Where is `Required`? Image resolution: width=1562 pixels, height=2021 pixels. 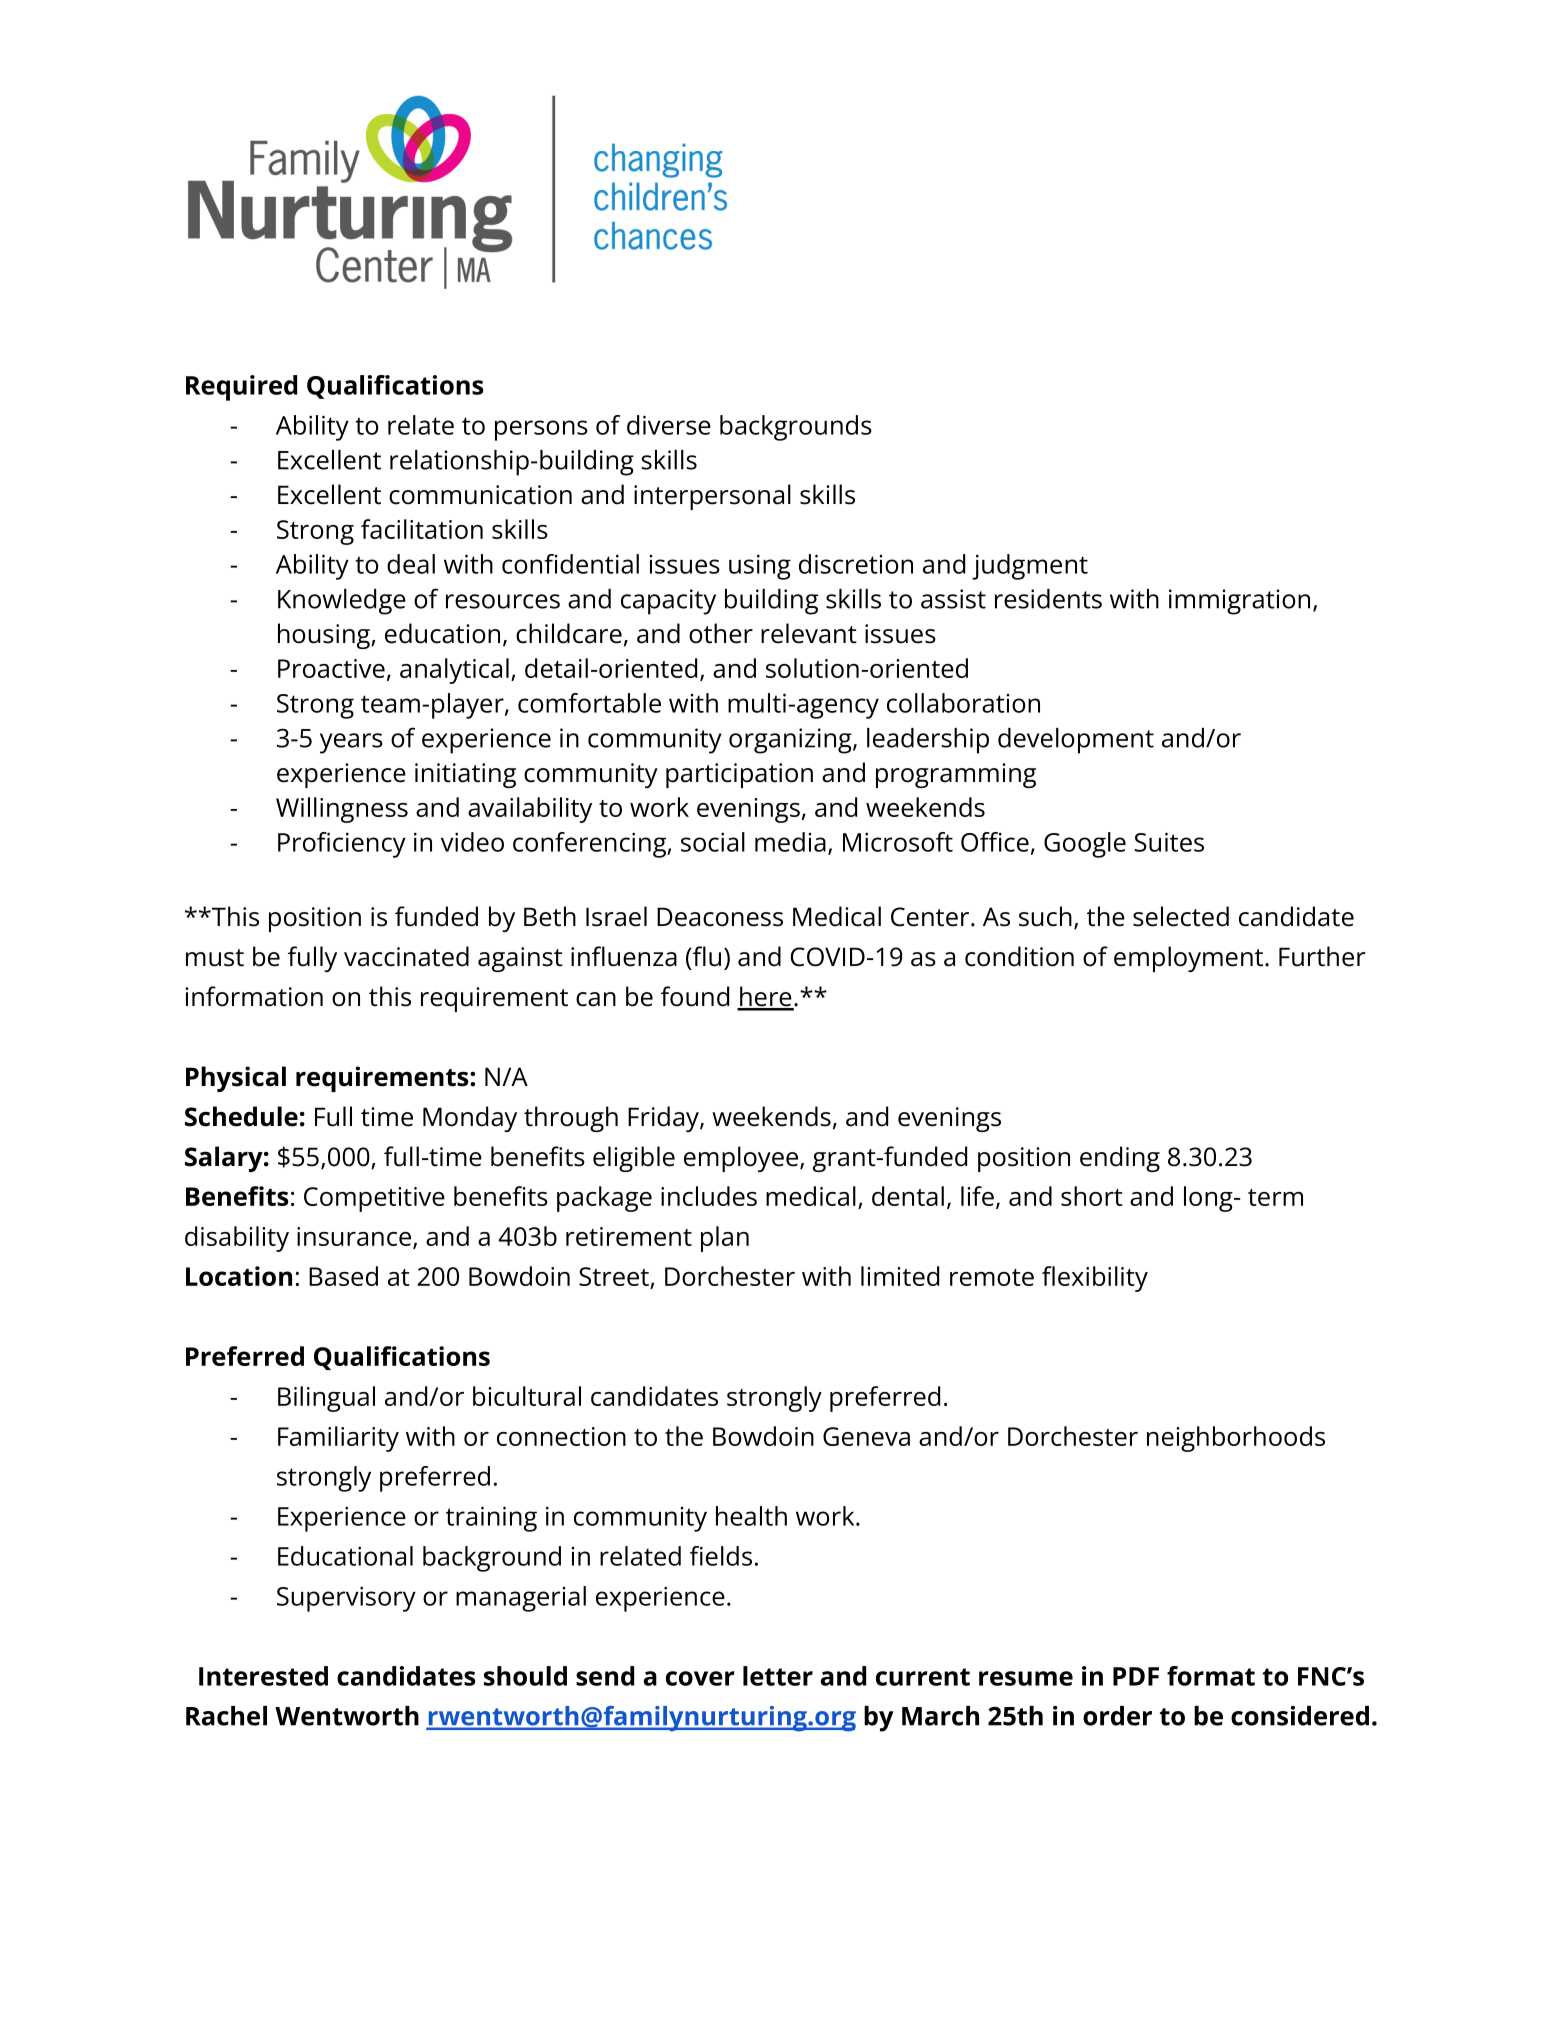 Required is located at coordinates (241, 388).
